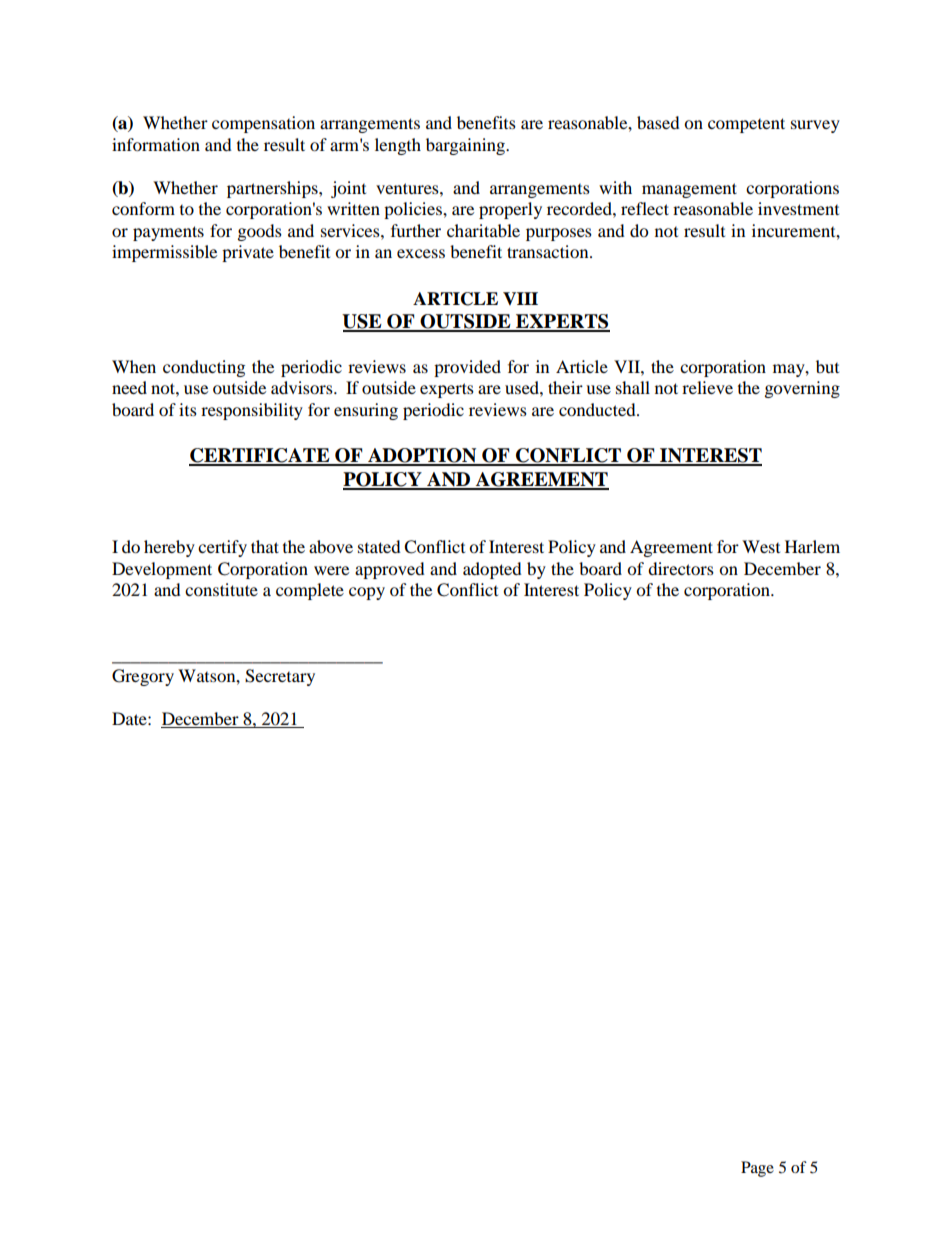  What do you see at coordinates (746, 125) in the document?
I see `competent` at bounding box center [746, 125].
